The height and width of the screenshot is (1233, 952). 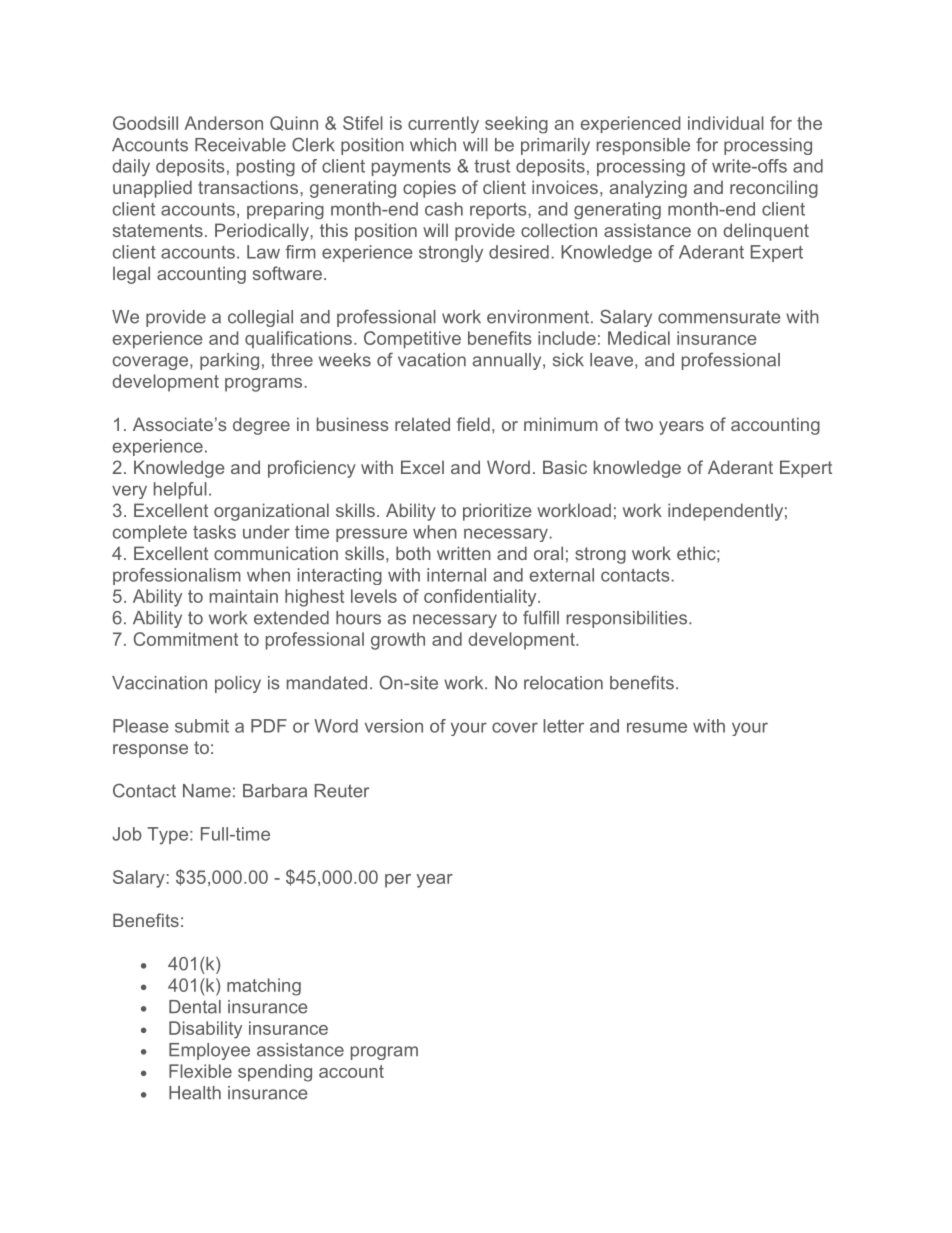 I want to click on matching, so click(x=264, y=987).
